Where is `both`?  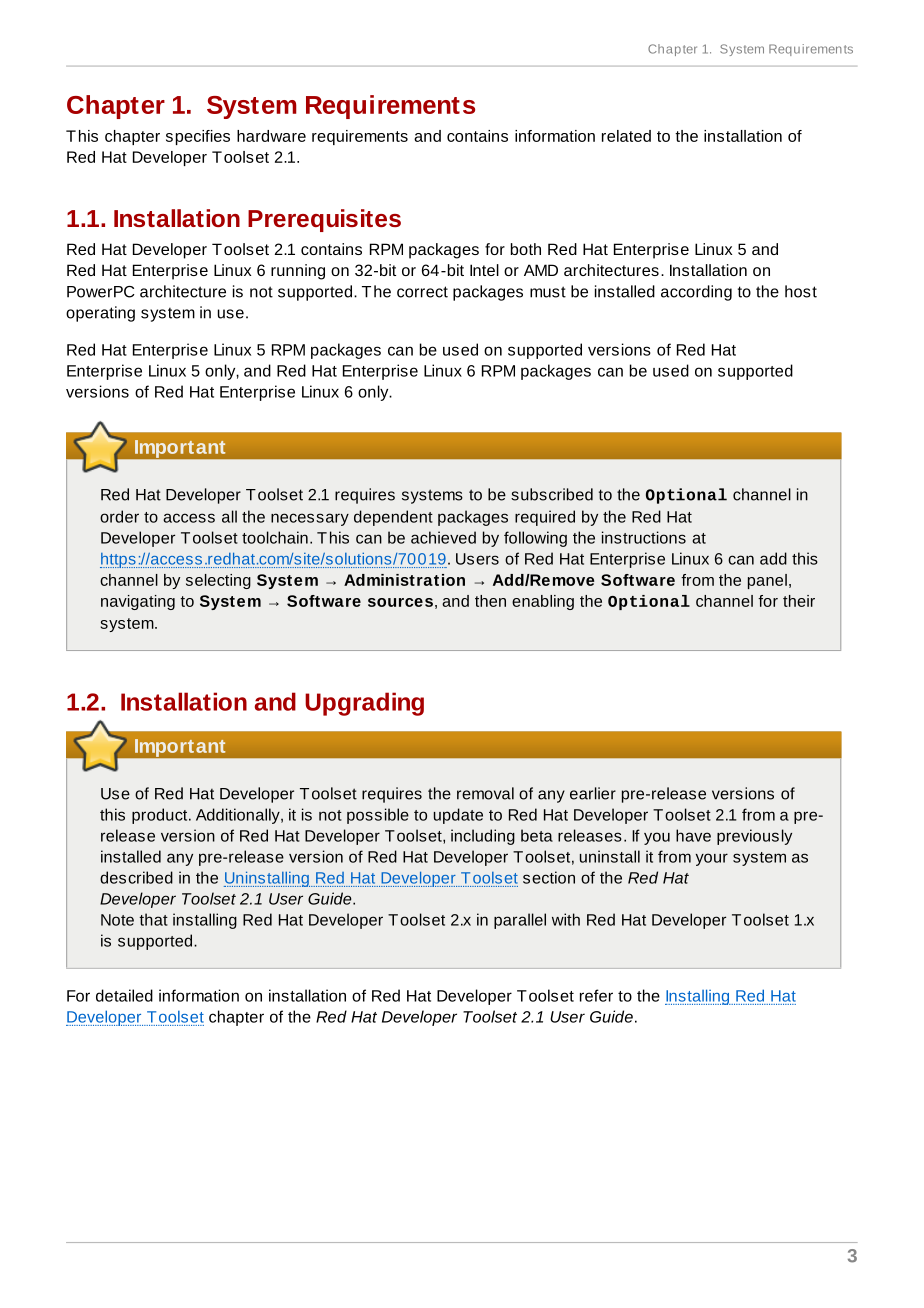
both is located at coordinates (526, 249).
